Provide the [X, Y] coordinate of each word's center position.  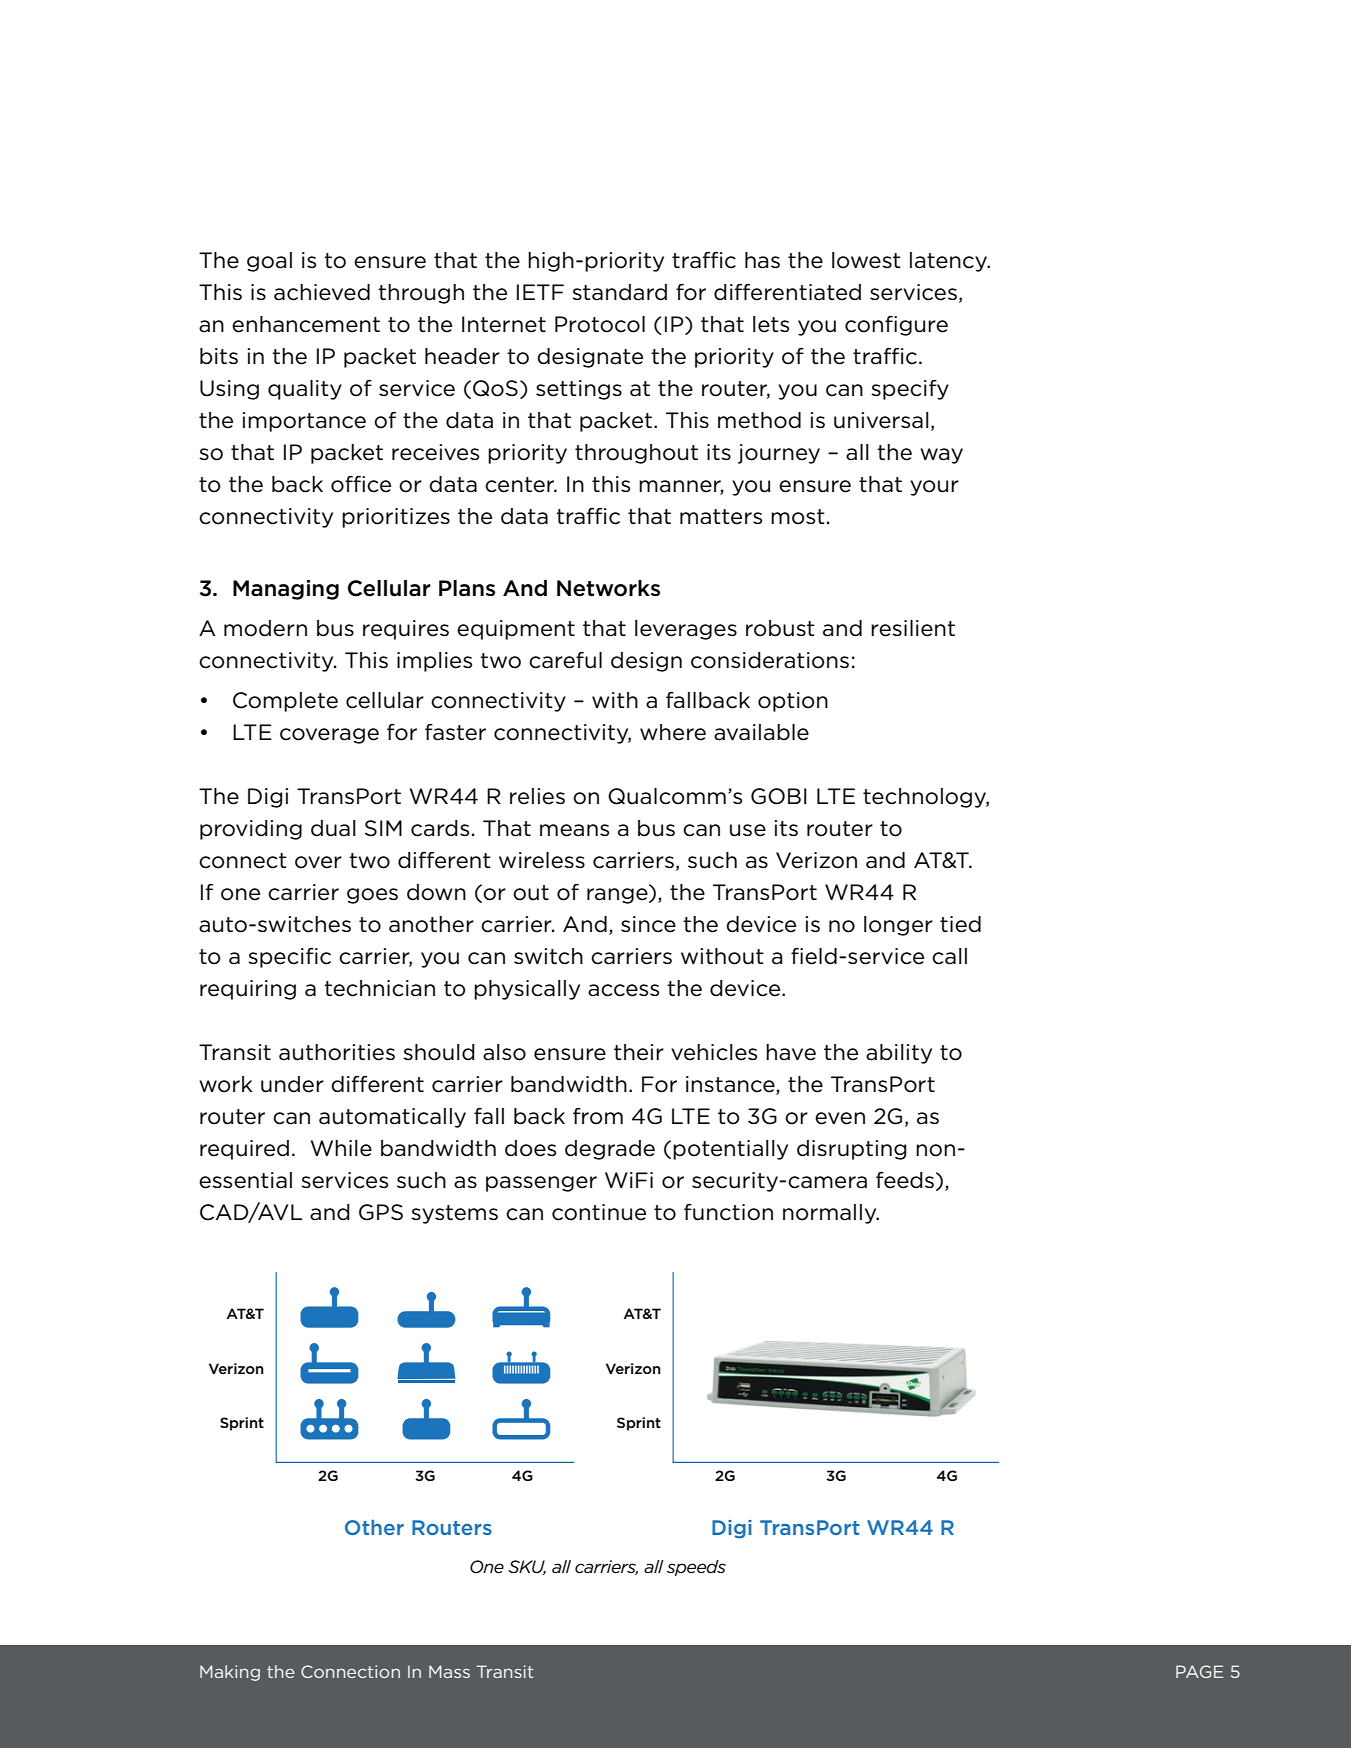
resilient [913, 628]
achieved [322, 292]
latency [950, 262]
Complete [285, 702]
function [728, 1212]
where [673, 732]
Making [230, 1673]
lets [771, 324]
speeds [696, 1568]
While [341, 1148]
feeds [906, 1181]
